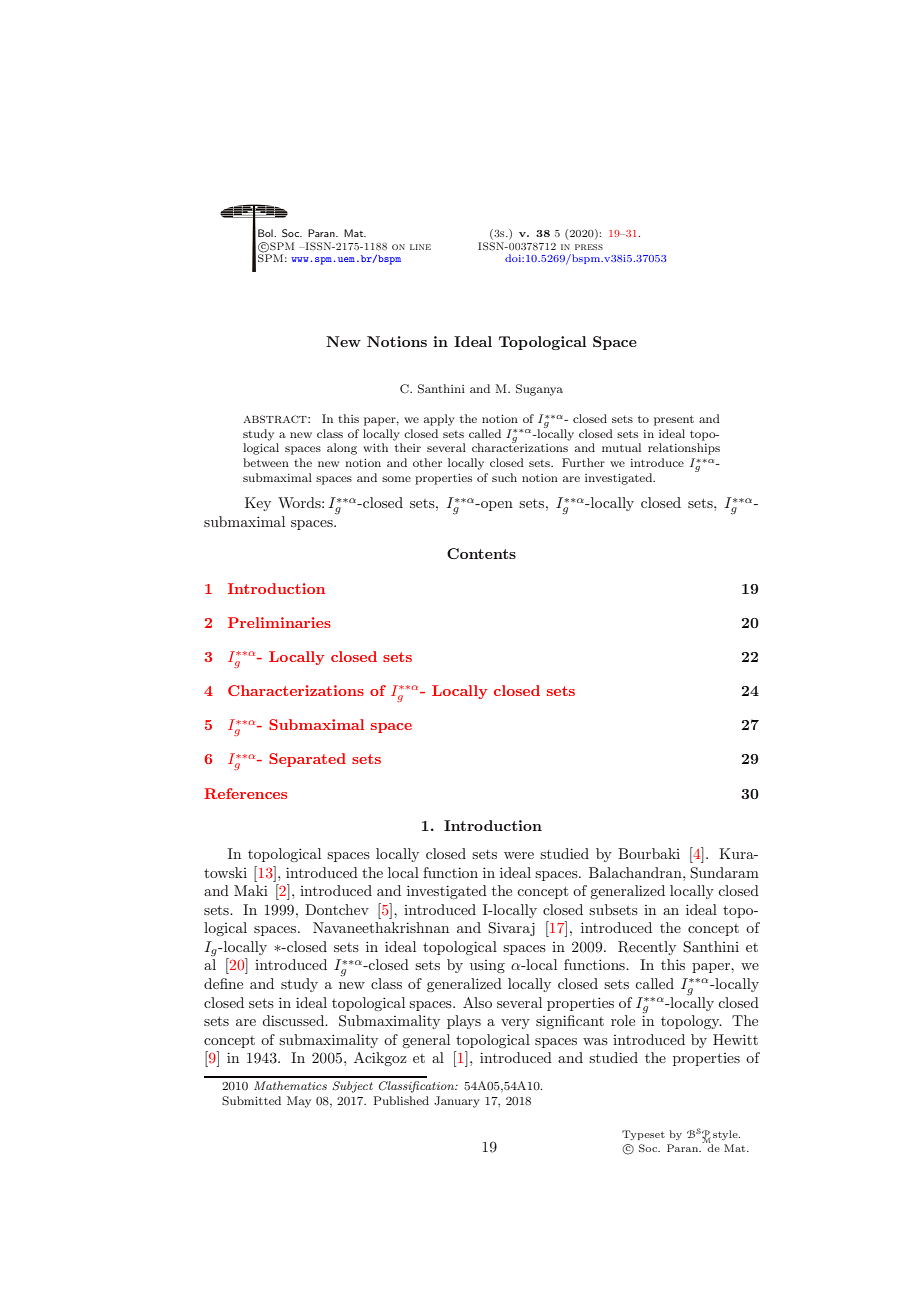 Image resolution: width=924 pixels, height=1308 pixels. Describe the element at coordinates (643, 1135) in the screenshot. I see `Typeset` at that location.
